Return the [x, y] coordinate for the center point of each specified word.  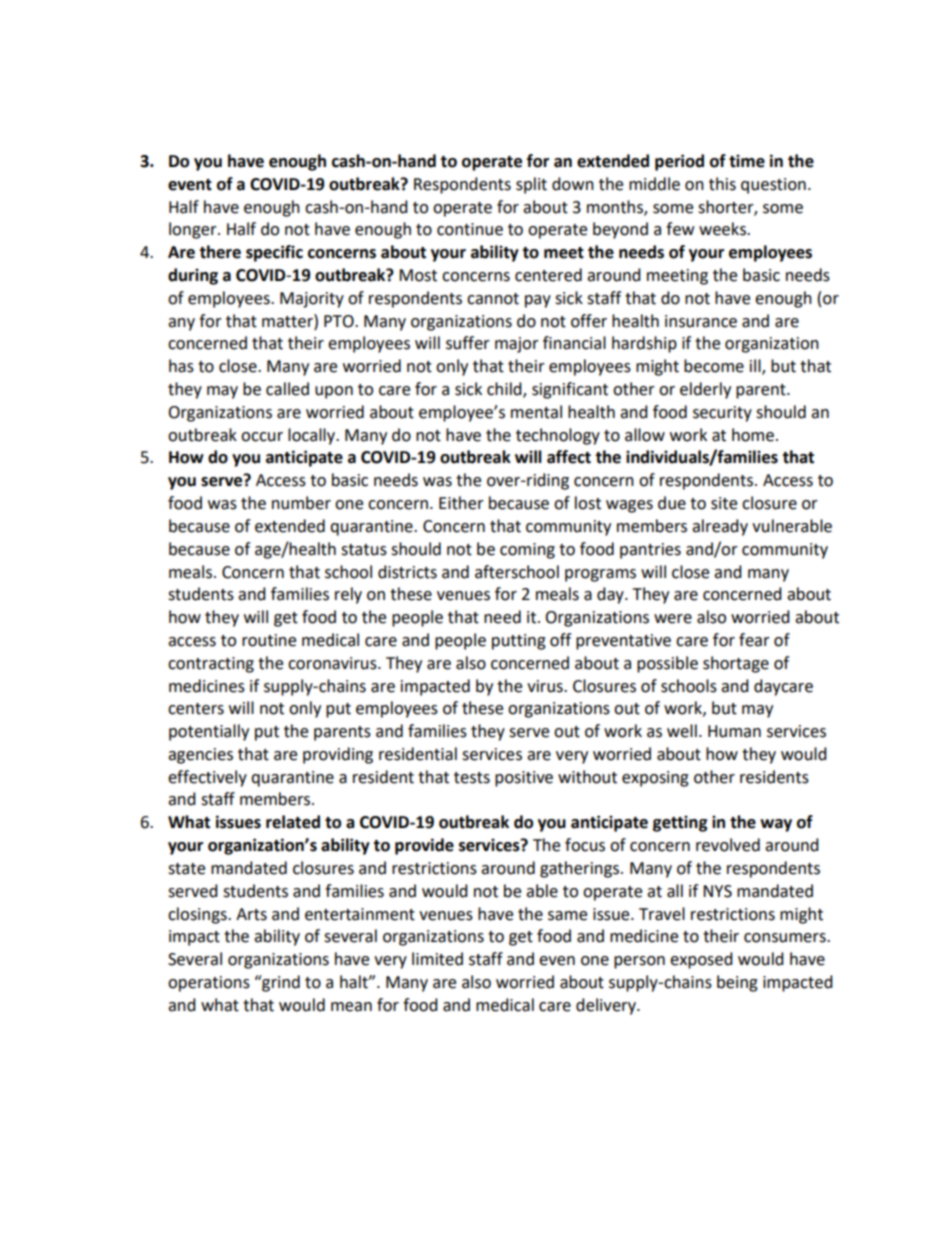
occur [262, 437]
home [753, 435]
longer [194, 230]
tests [472, 778]
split [531, 185]
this [722, 184]
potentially [209, 732]
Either [461, 503]
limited [437, 959]
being [737, 983]
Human [734, 731]
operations [209, 984]
